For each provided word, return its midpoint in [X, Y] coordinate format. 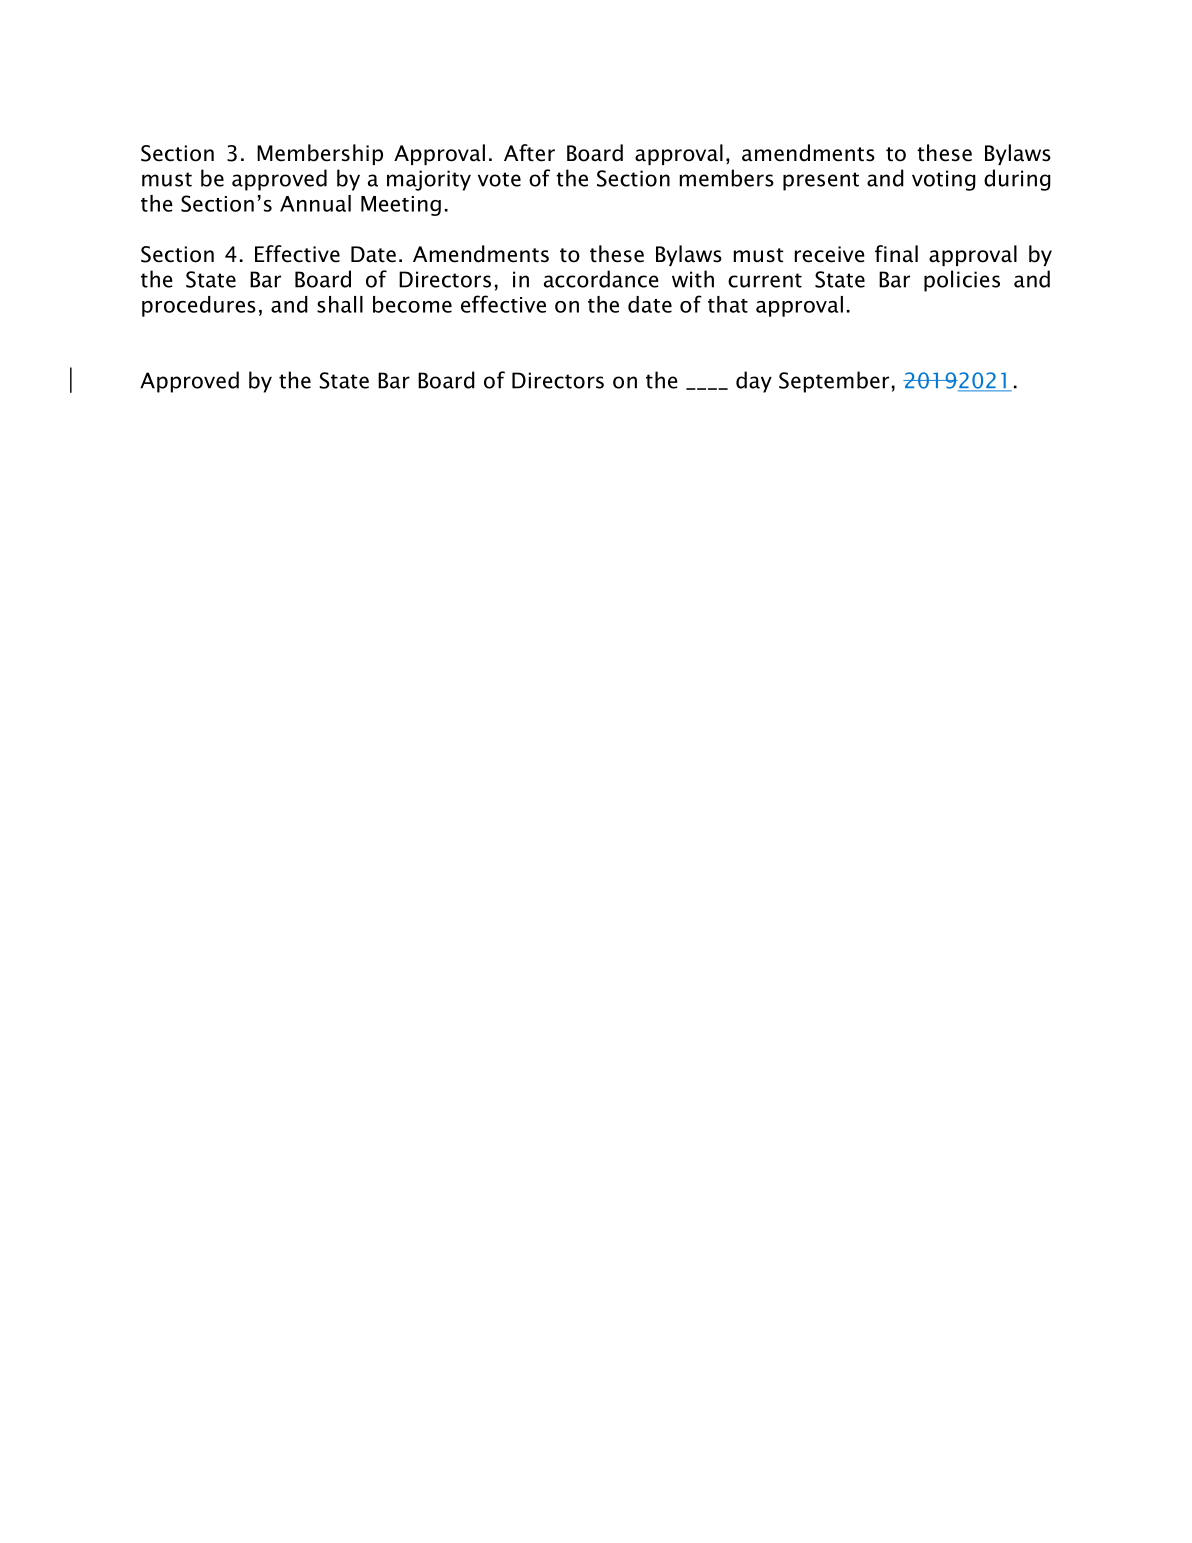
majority [429, 180]
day [754, 382]
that [728, 304]
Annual [315, 203]
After [529, 153]
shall [340, 304]
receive [830, 254]
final [896, 254]
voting [944, 180]
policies [962, 281]
